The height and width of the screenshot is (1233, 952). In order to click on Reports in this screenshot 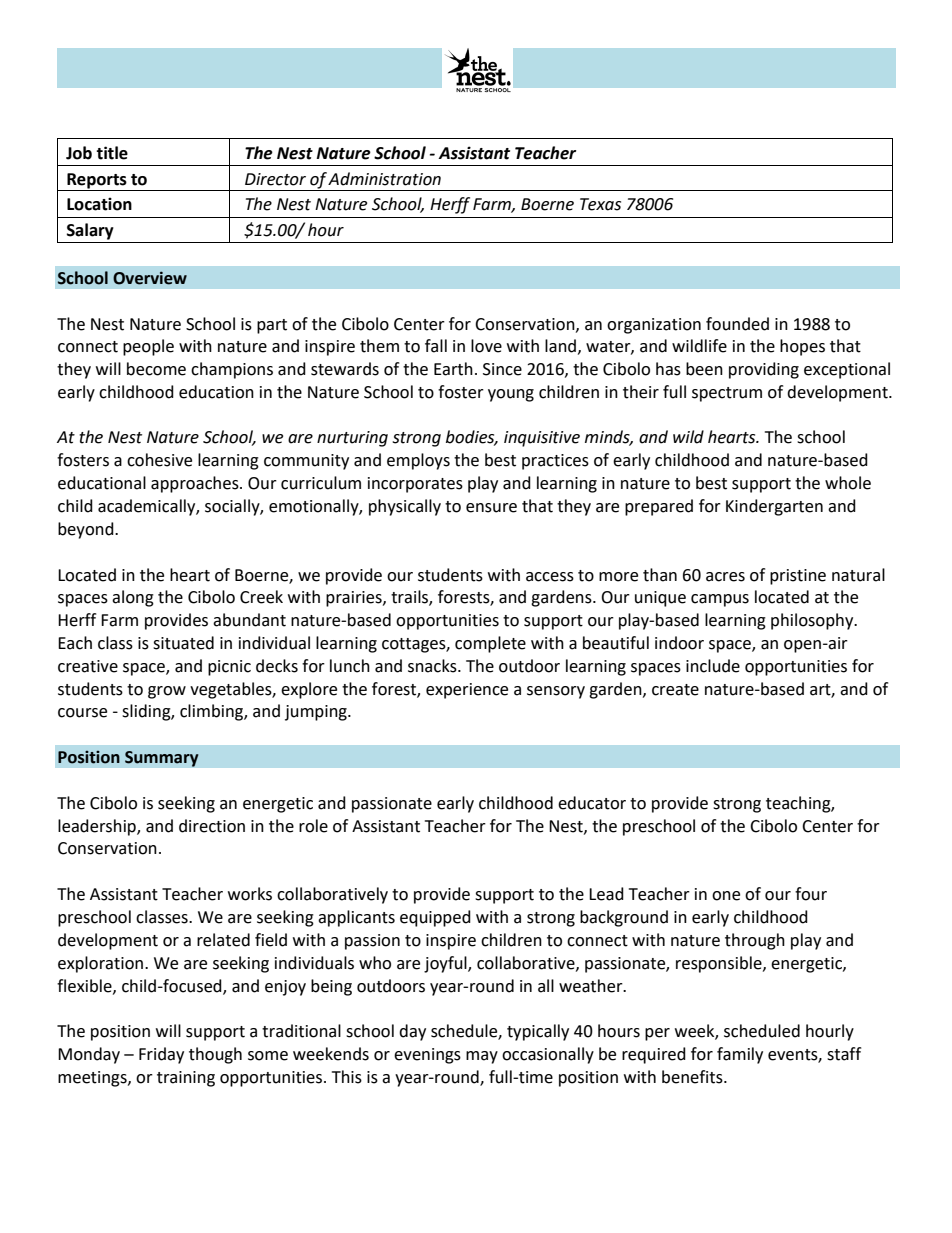, I will do `click(97, 181)`.
